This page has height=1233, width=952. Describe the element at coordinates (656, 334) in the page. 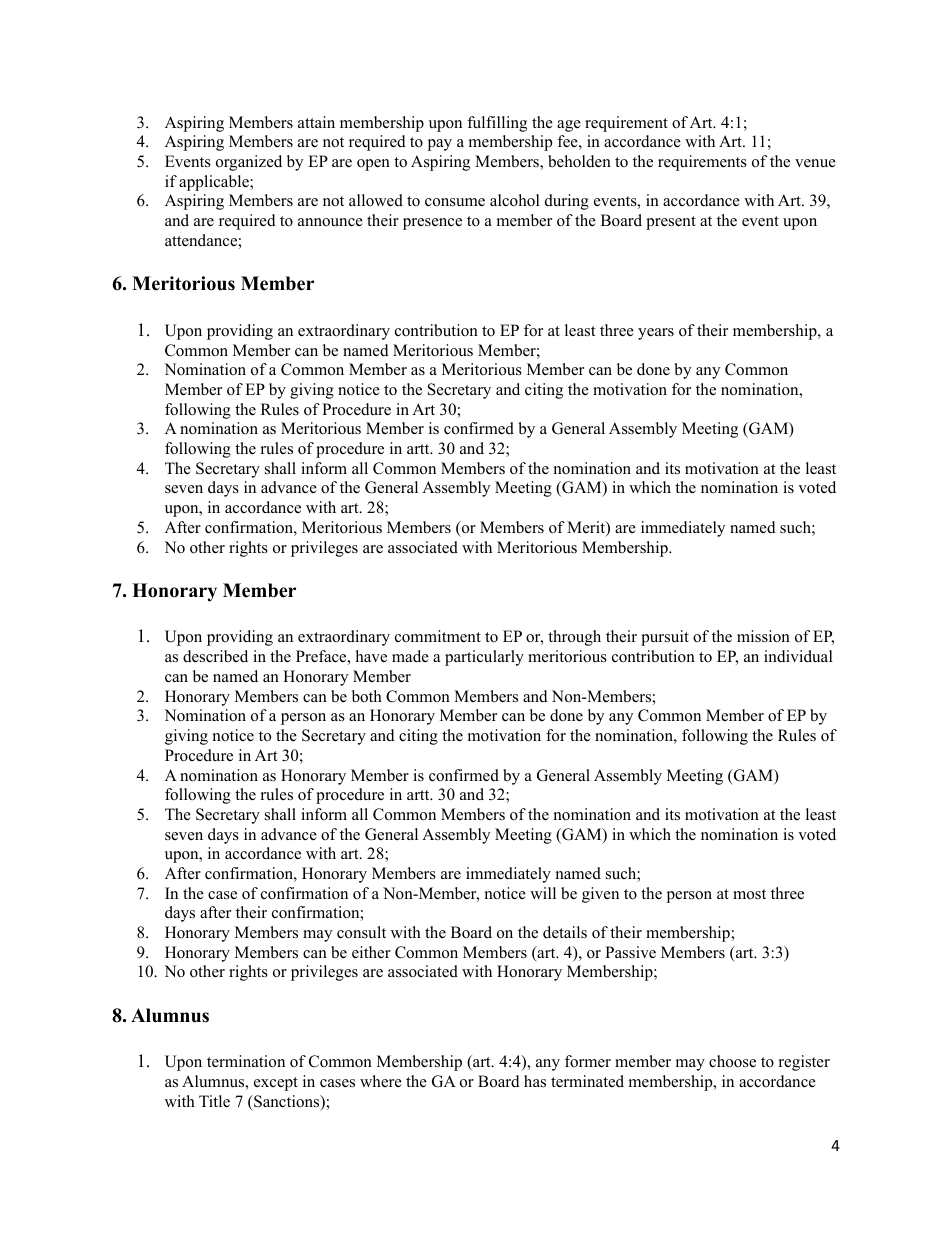

I see `years` at that location.
